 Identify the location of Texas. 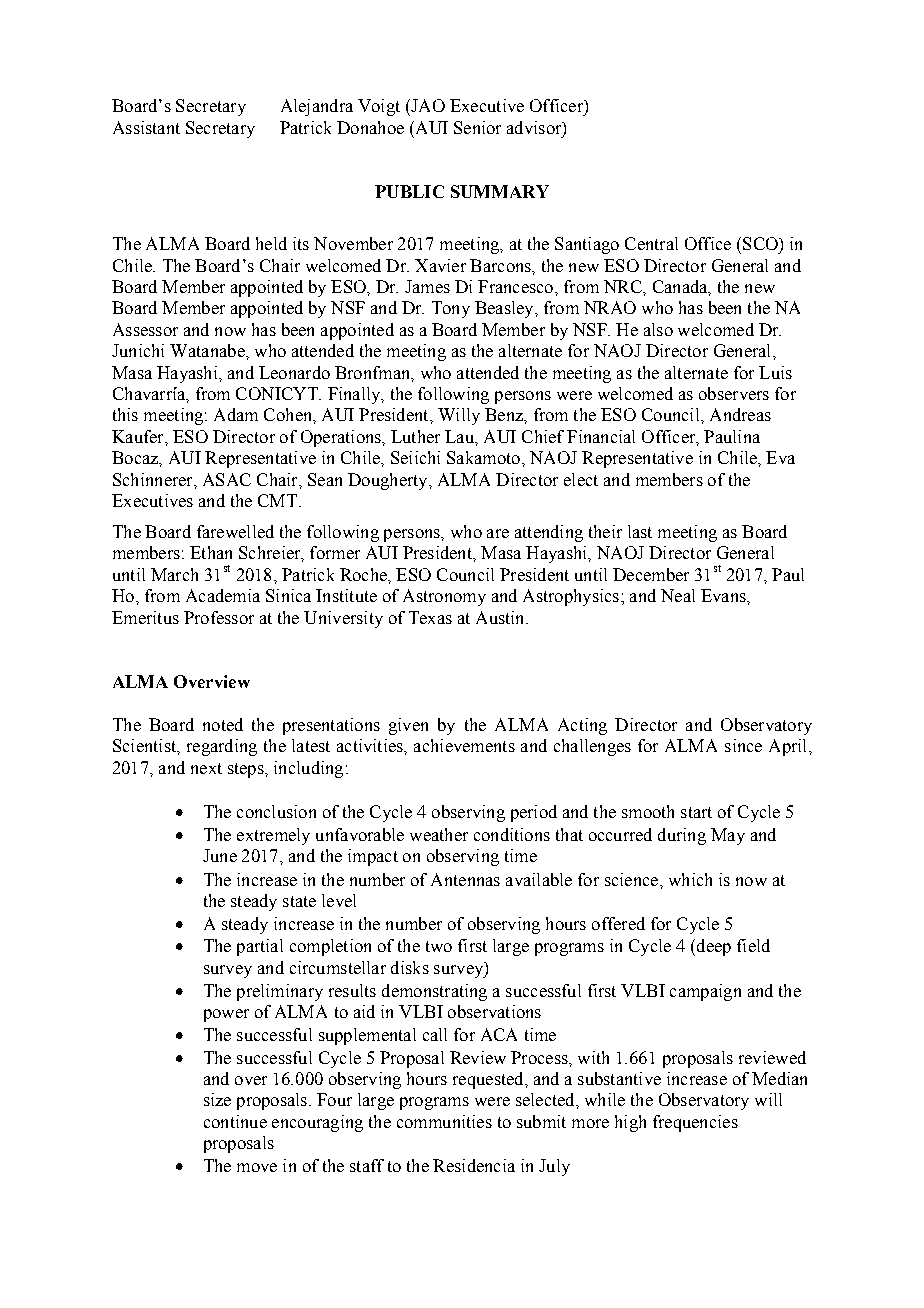
(430, 617).
